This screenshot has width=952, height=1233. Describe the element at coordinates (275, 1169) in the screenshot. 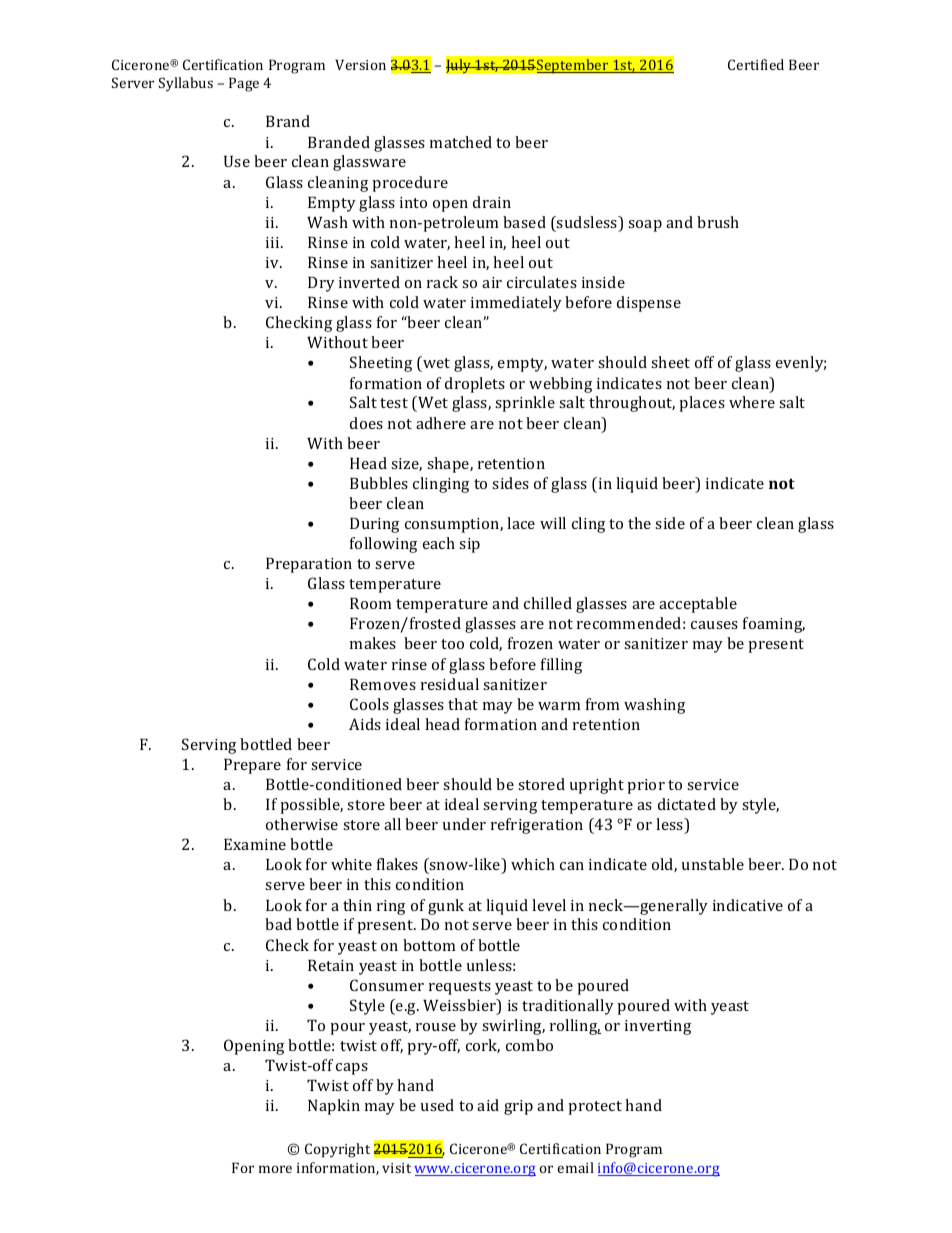

I see `more` at that location.
